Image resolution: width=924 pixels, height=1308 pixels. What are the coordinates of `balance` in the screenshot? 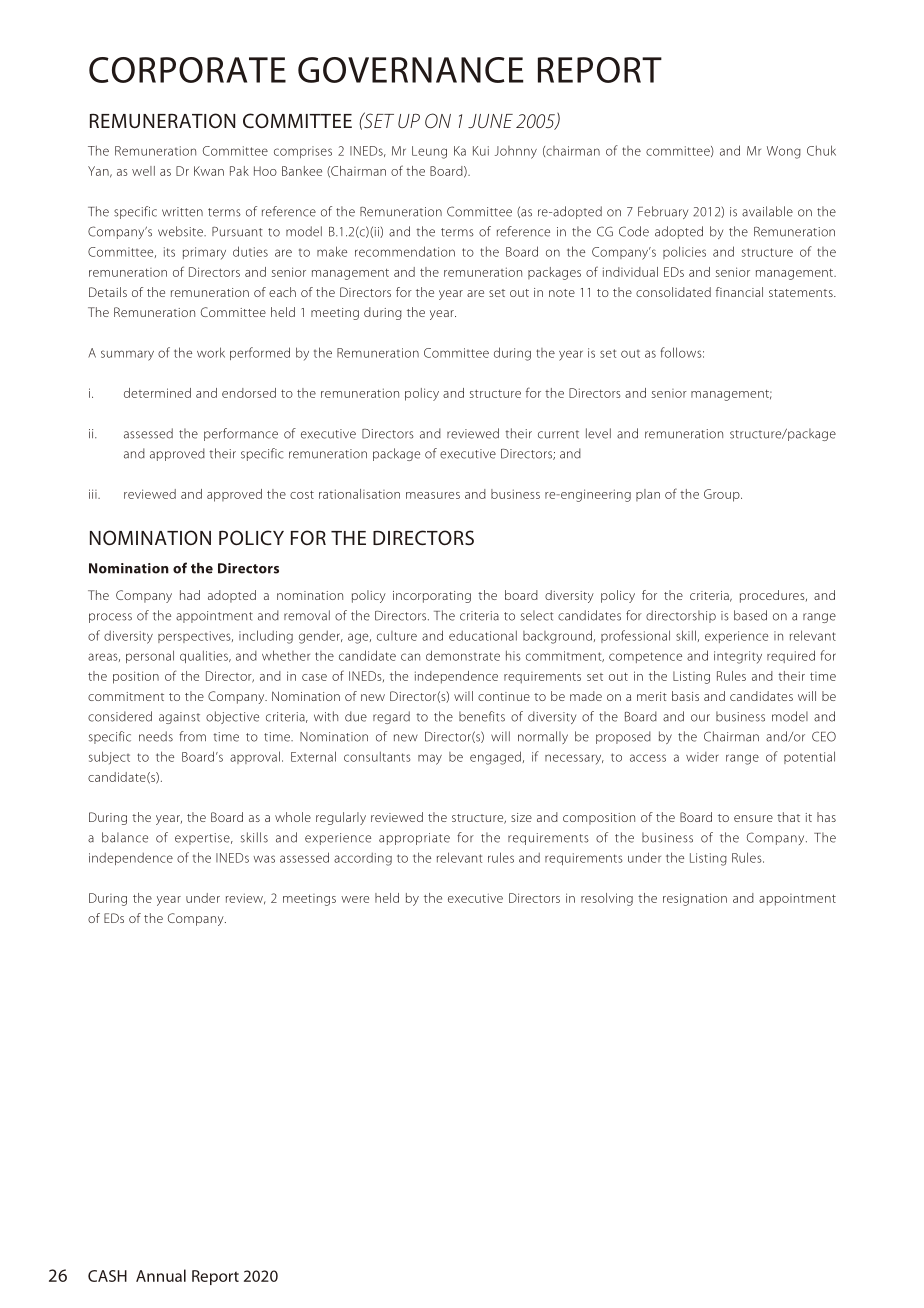 It's located at (125, 837).
